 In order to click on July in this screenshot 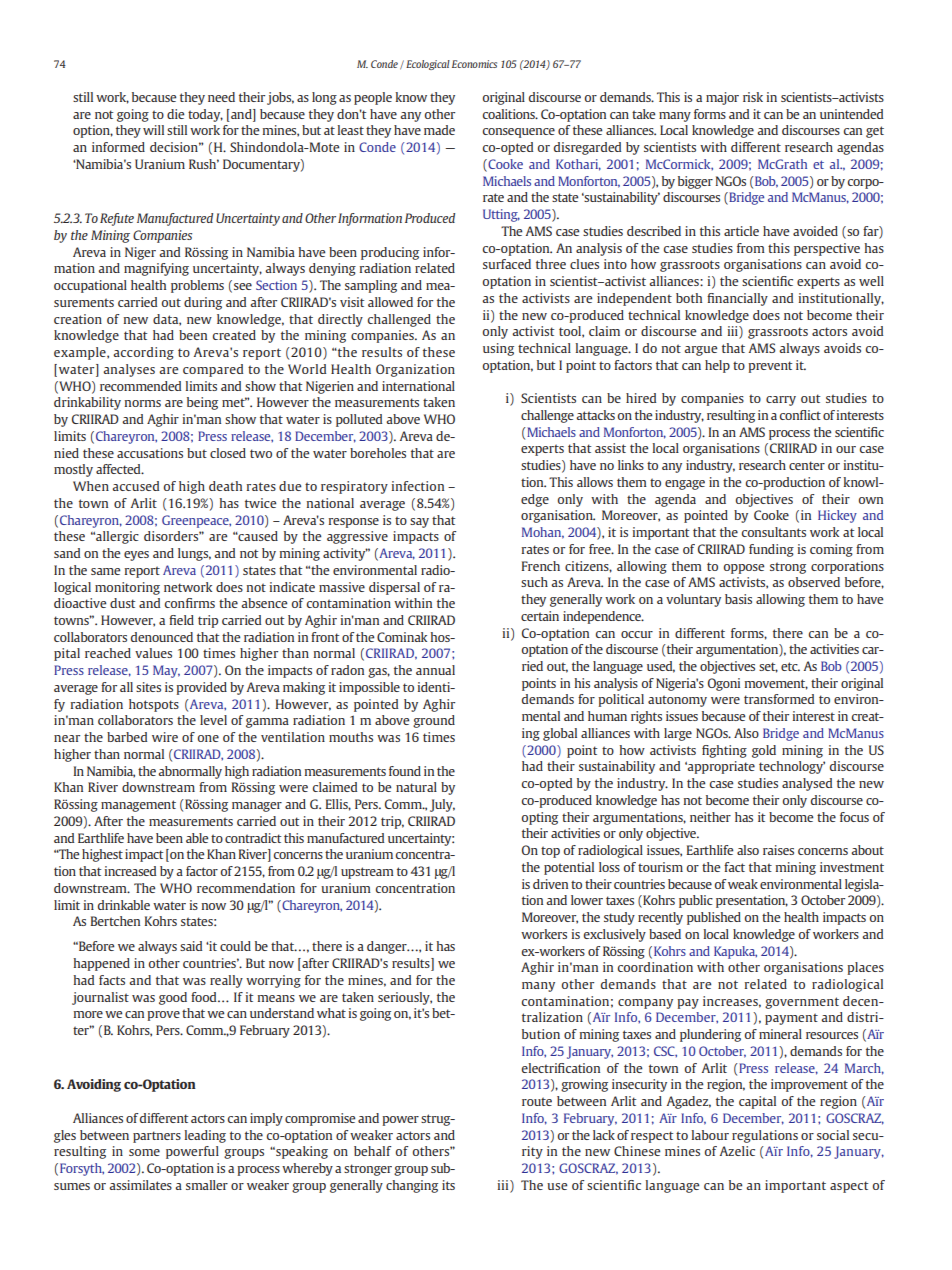, I will do `click(442, 805)`.
